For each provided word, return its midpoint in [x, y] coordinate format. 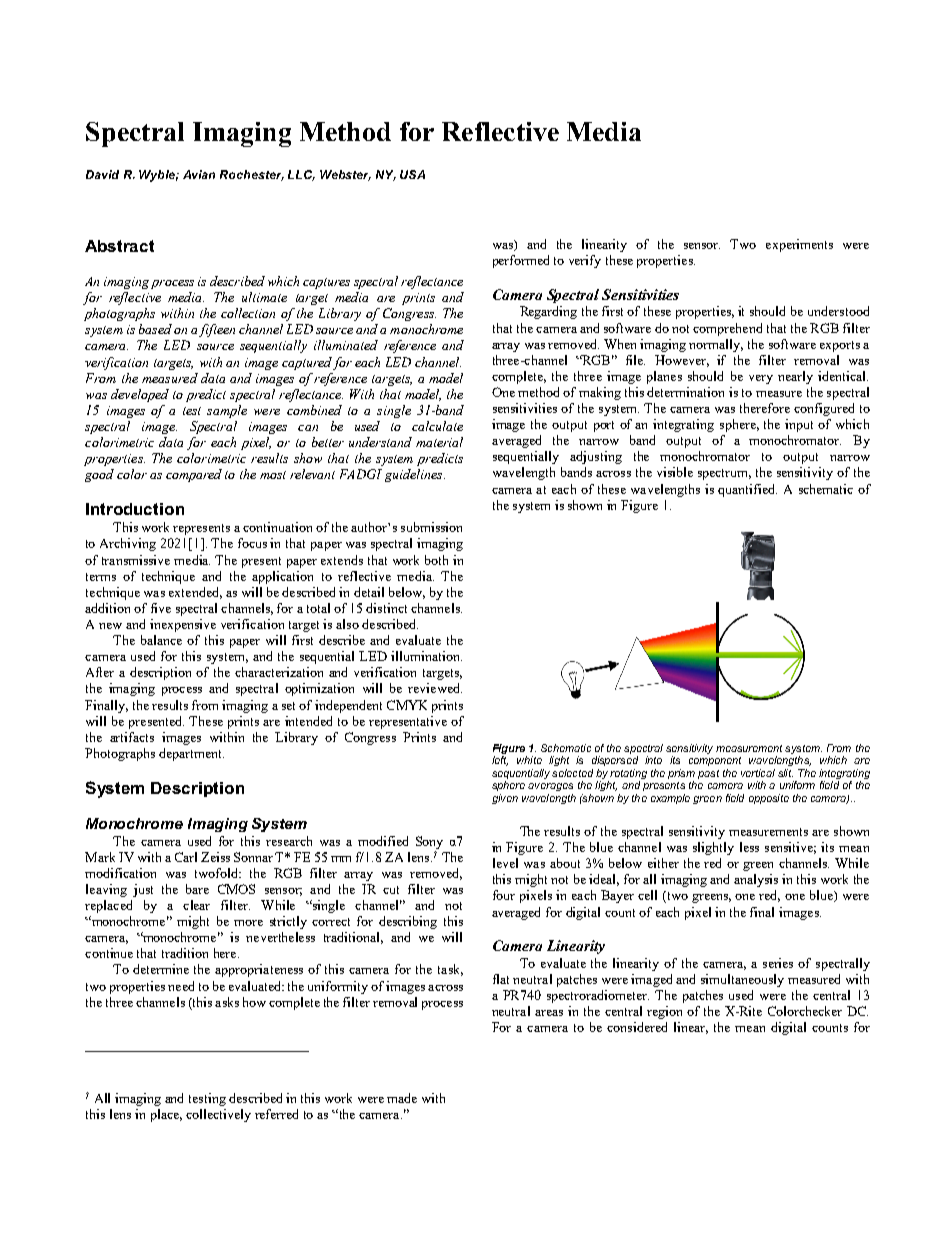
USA [412, 174]
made [402, 1098]
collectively [218, 1115]
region [664, 1012]
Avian [199, 174]
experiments [799, 245]
